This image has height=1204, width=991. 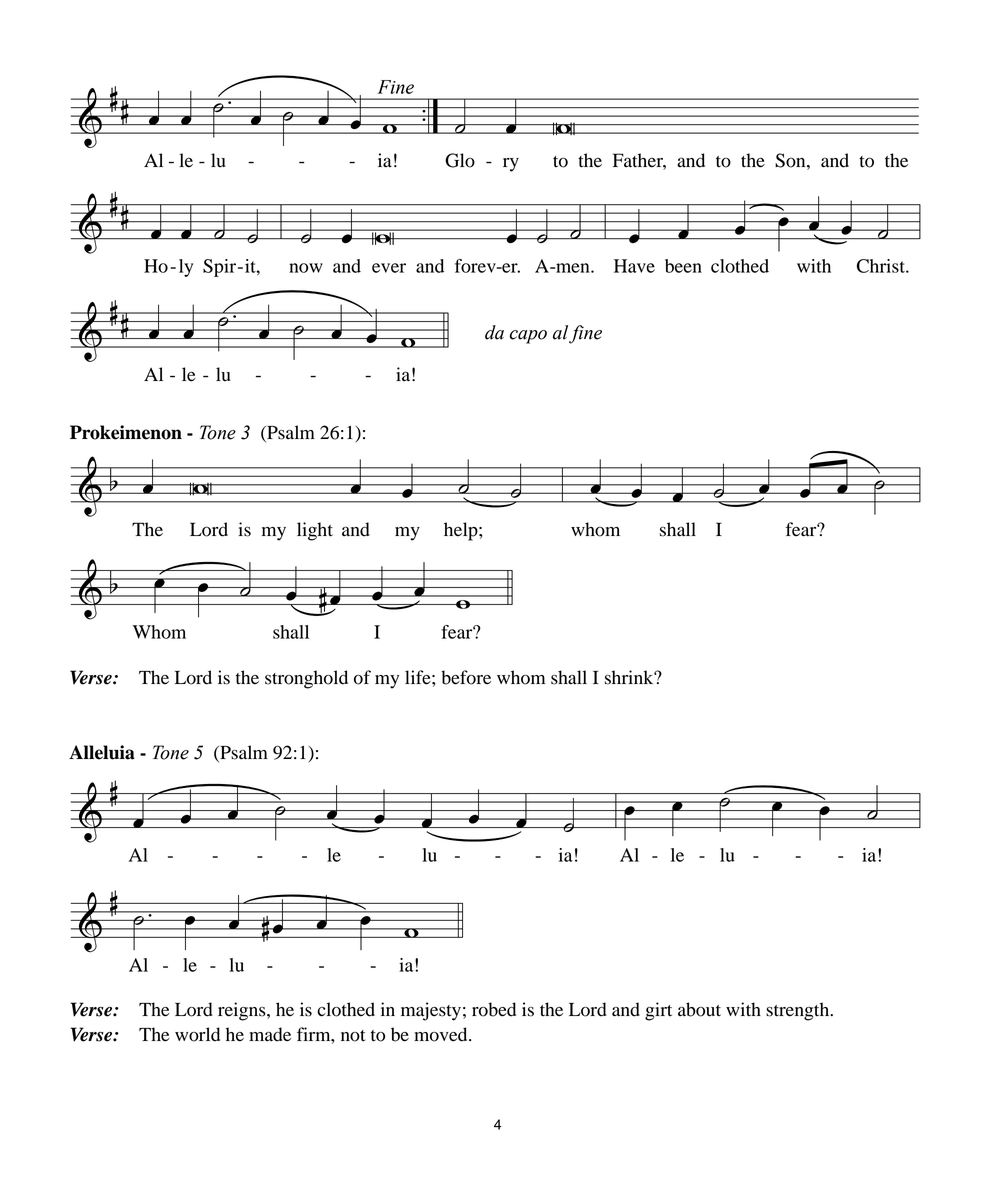 I want to click on light, so click(x=315, y=531).
